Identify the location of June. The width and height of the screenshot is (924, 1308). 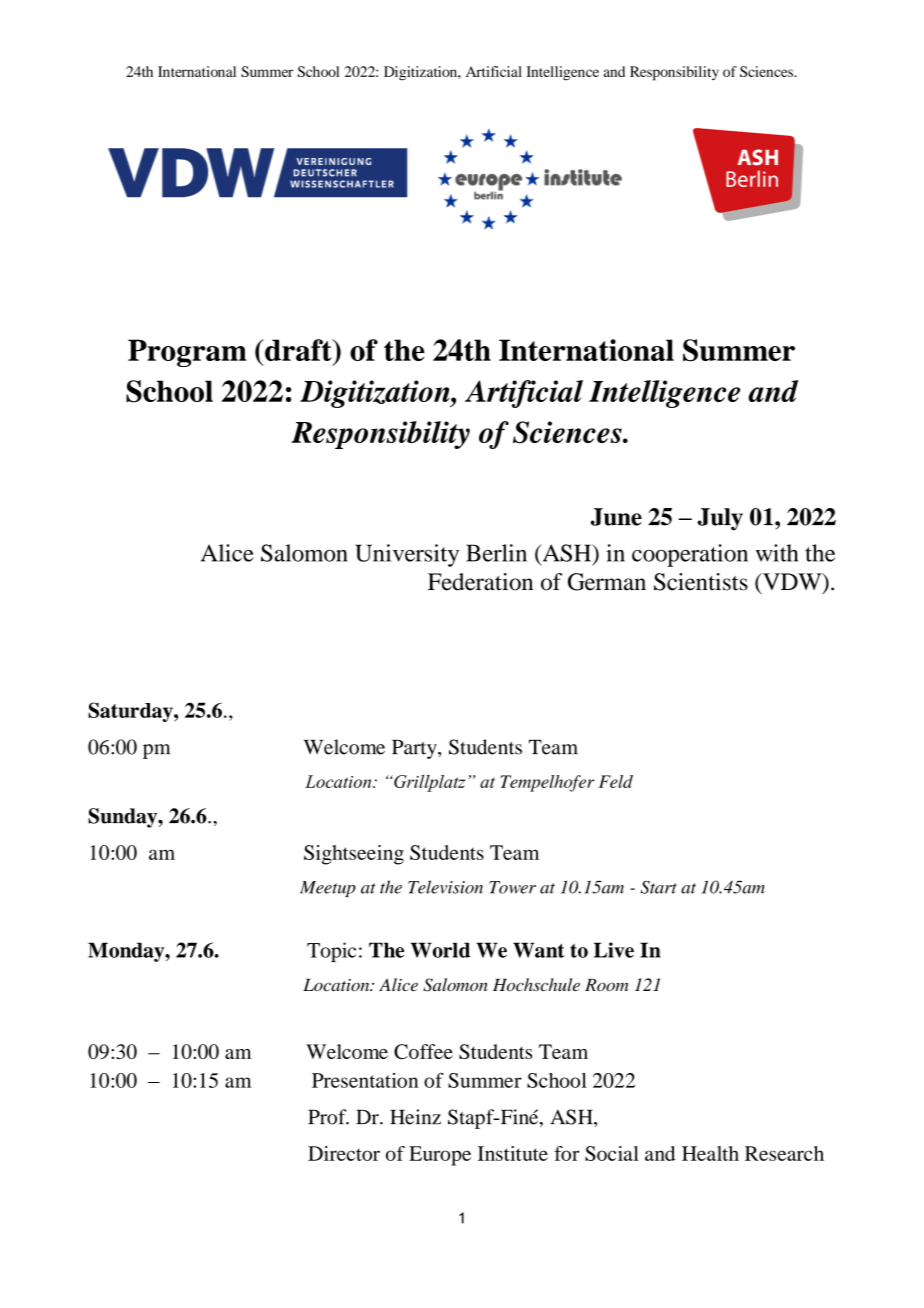
(616, 517).
